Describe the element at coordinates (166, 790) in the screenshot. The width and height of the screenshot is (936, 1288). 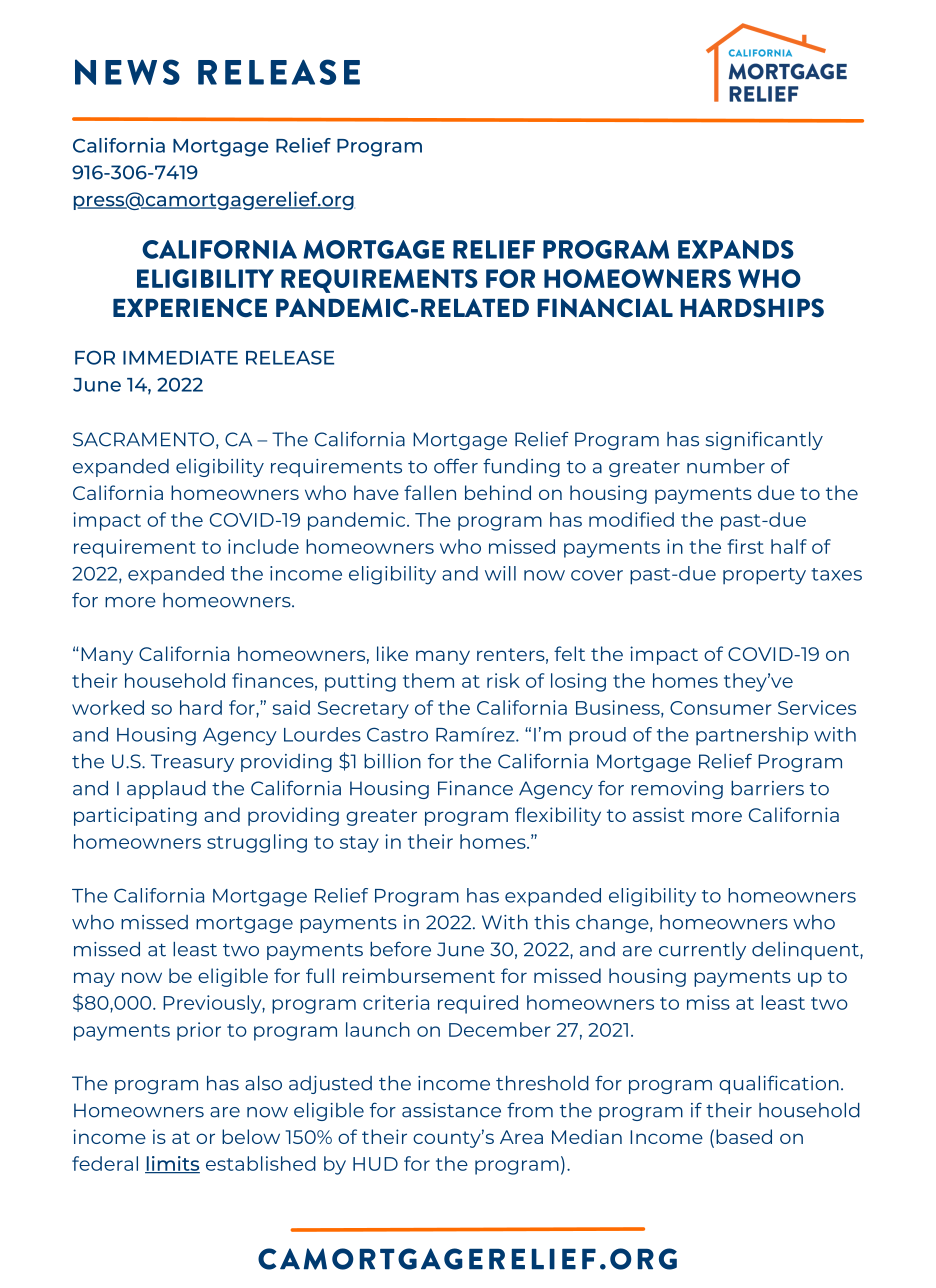
I see `applaud` at that location.
